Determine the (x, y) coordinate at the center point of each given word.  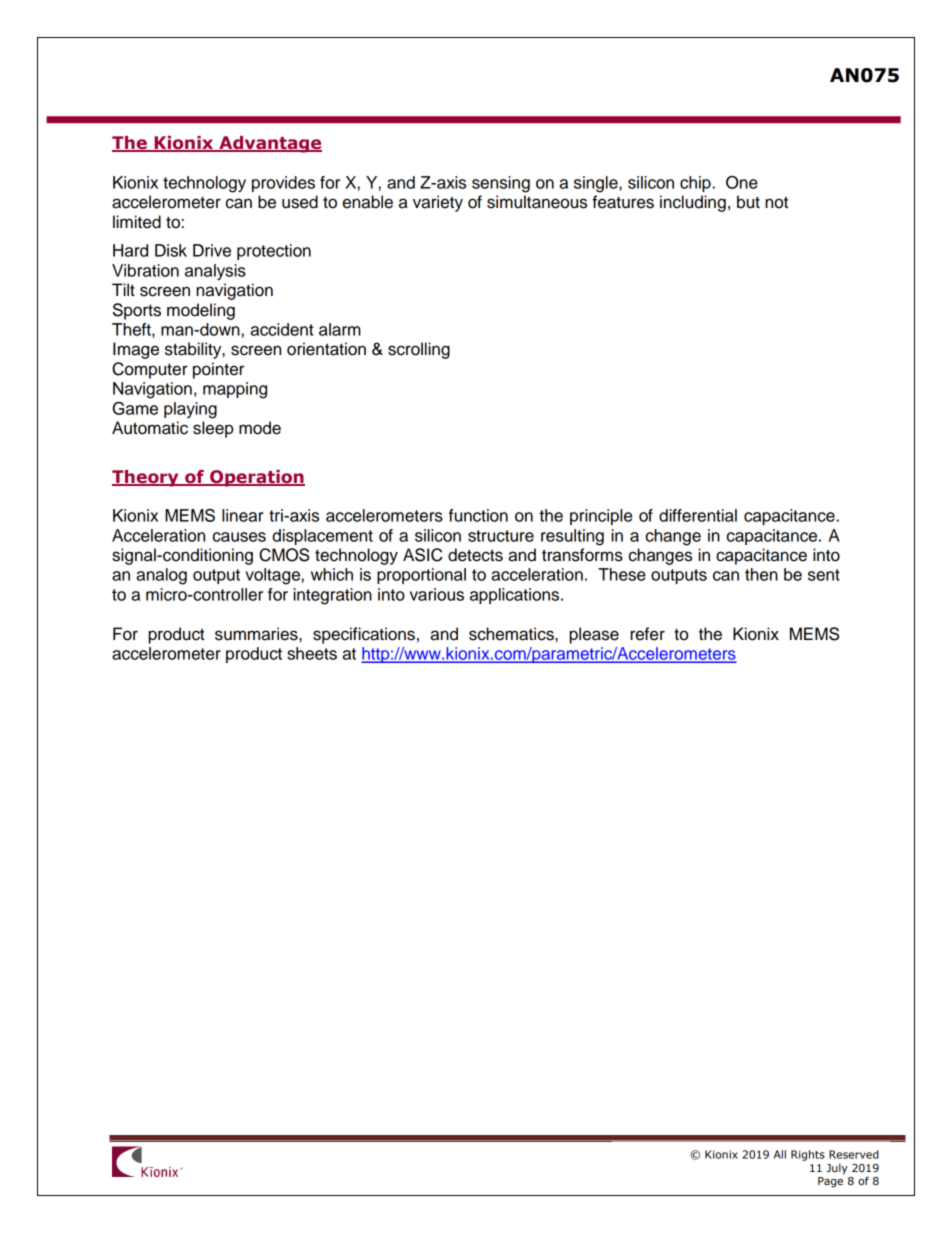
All (780, 1154)
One (742, 182)
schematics (512, 634)
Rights (808, 1155)
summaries (257, 634)
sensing (501, 184)
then (761, 574)
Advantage (269, 144)
